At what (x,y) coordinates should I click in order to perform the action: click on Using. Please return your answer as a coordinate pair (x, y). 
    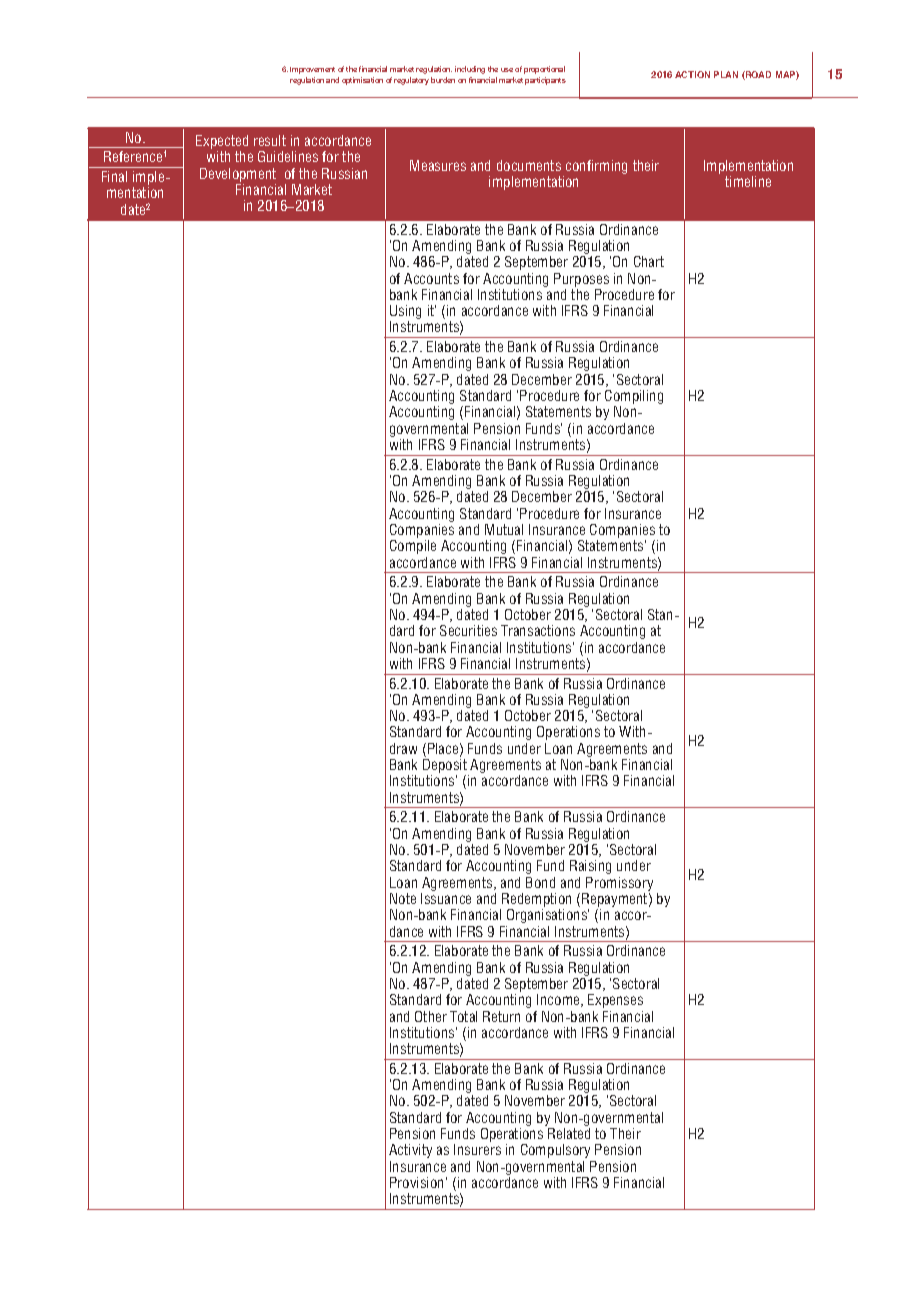
    Looking at the image, I should click on (405, 313).
